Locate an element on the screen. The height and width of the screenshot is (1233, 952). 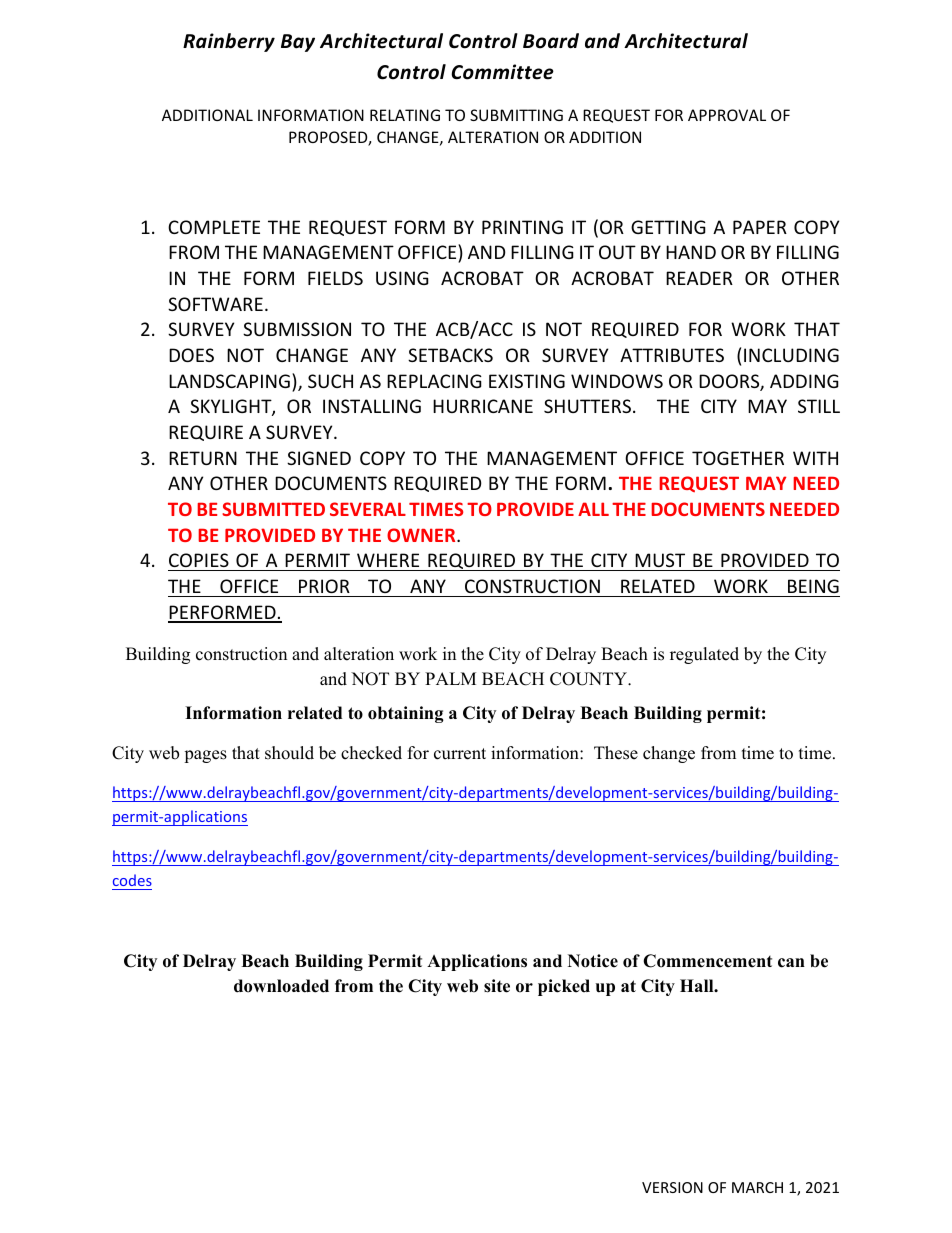
SUBMISSION is located at coordinates (297, 329).
